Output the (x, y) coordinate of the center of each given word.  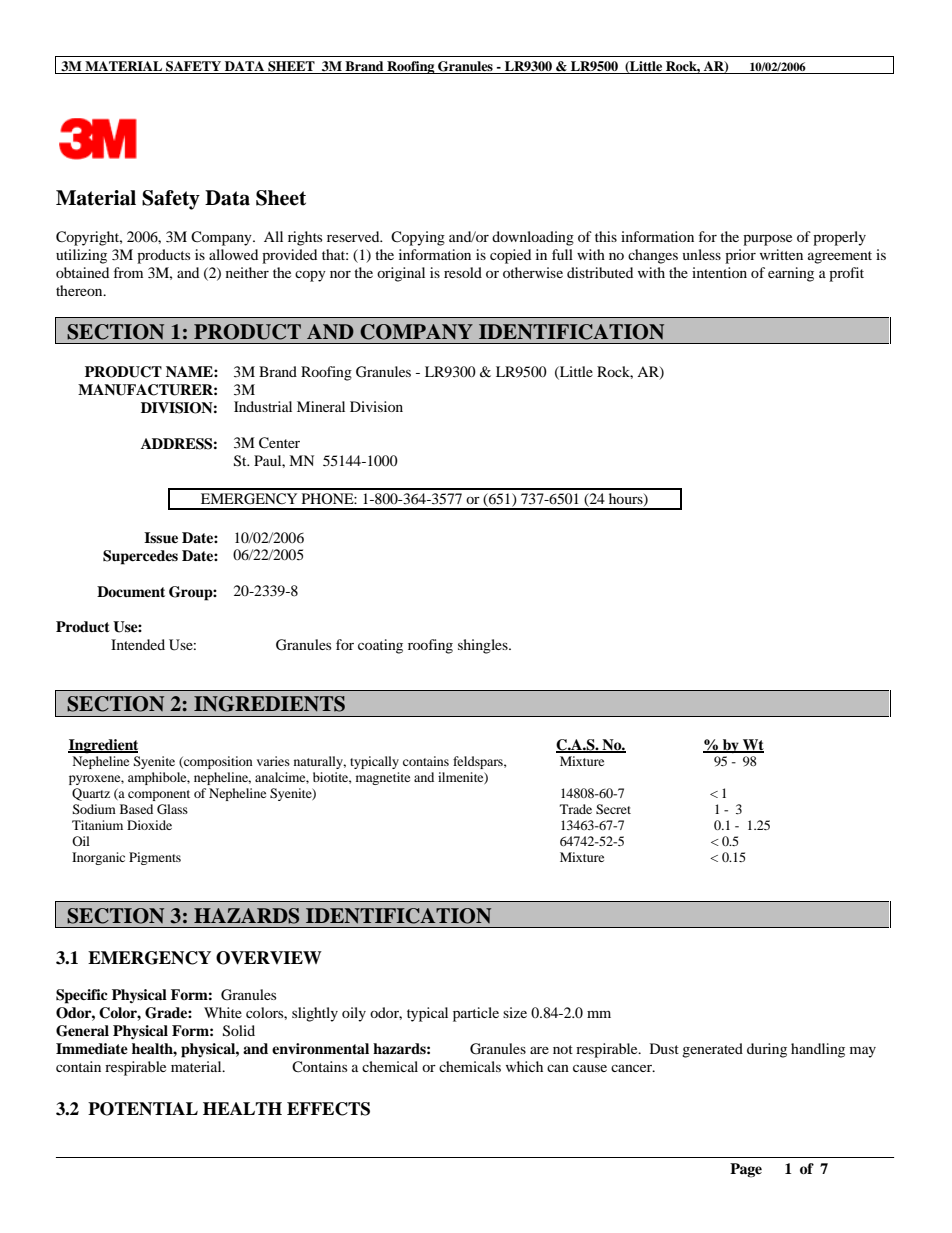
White (223, 1012)
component (159, 795)
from (128, 272)
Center (279, 443)
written (781, 254)
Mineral (321, 406)
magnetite (383, 778)
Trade (576, 809)
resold (463, 272)
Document (131, 591)
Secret (613, 809)
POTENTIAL (143, 1109)
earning (791, 274)
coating (380, 646)
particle (476, 1014)
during (767, 1050)
